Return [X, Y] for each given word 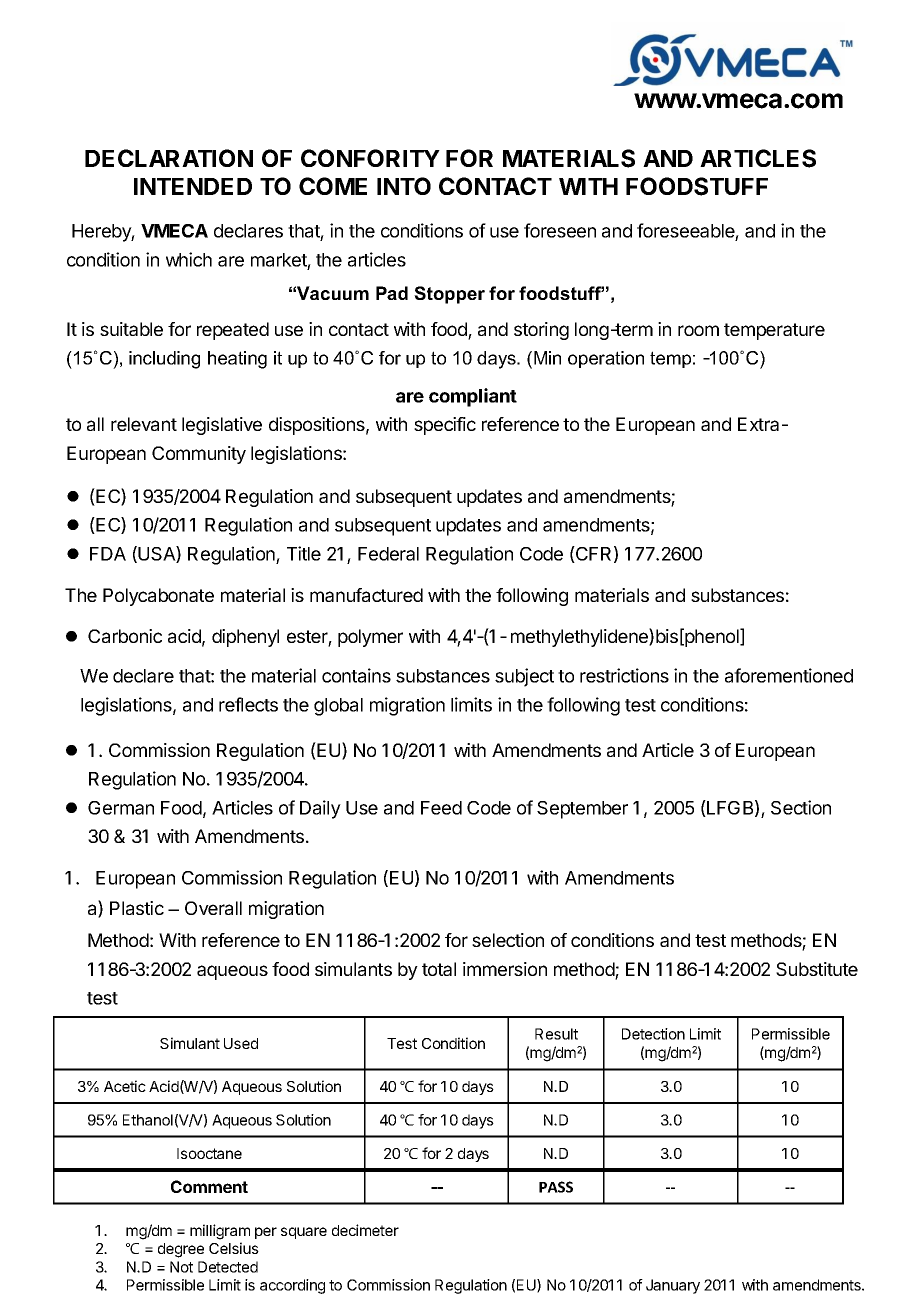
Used [241, 1043]
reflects [248, 704]
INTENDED [193, 186]
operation [606, 359]
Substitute [817, 969]
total [439, 969]
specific [445, 426]
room [698, 330]
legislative [222, 426]
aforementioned [789, 675]
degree [181, 1250]
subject [524, 677]
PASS [556, 1187]
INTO [404, 186]
